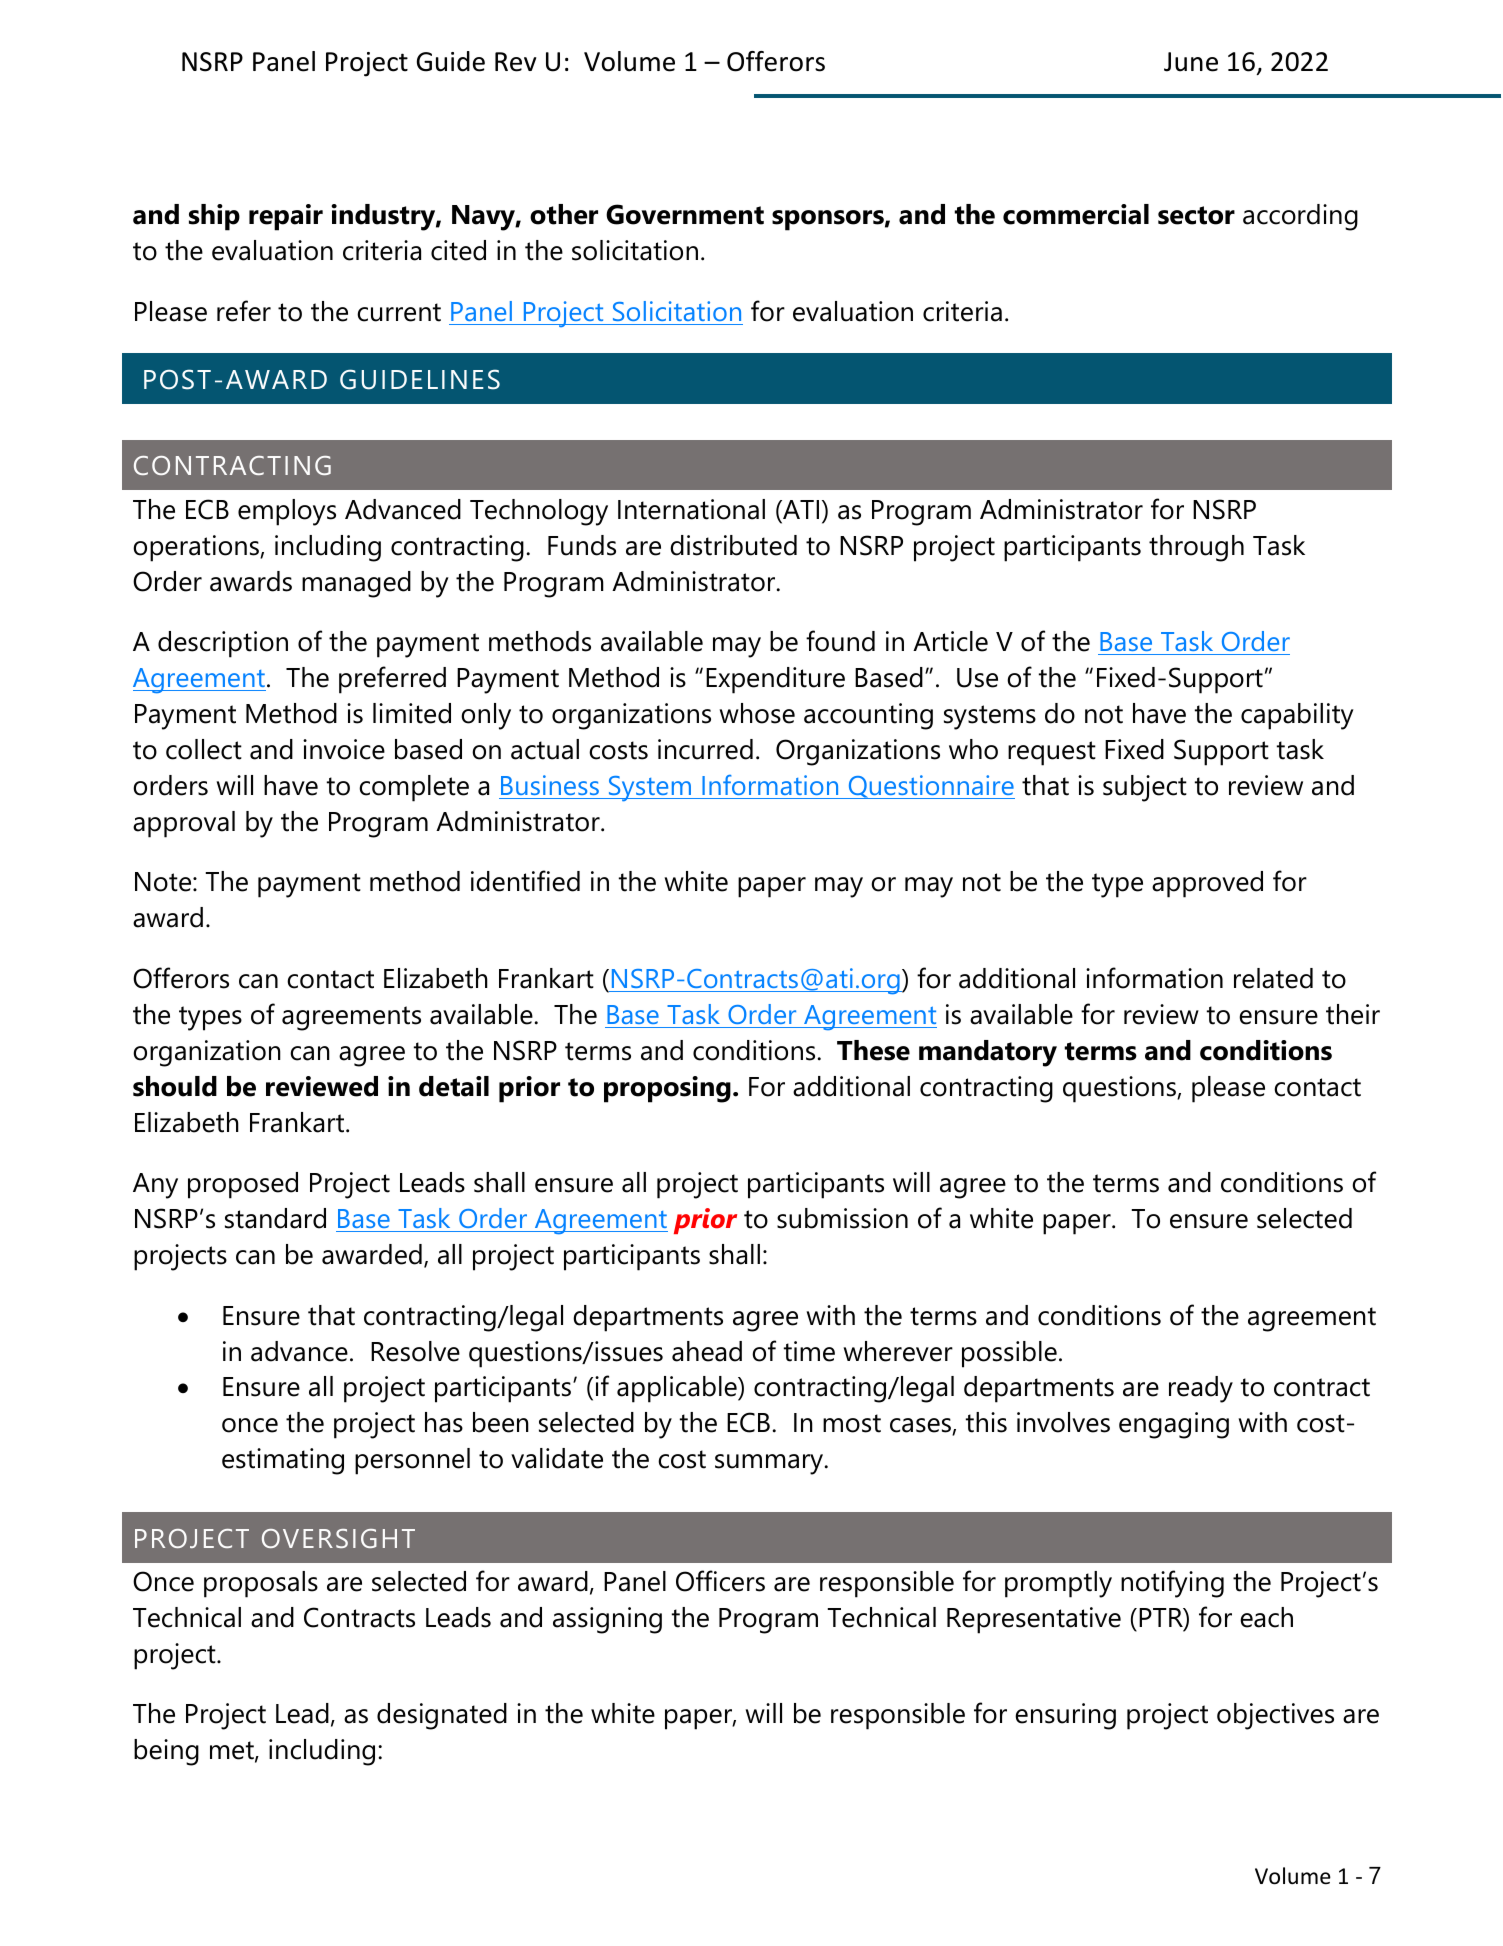 The image size is (1503, 1946). Describe the element at coordinates (442, 1716) in the screenshot. I see `designated` at that location.
